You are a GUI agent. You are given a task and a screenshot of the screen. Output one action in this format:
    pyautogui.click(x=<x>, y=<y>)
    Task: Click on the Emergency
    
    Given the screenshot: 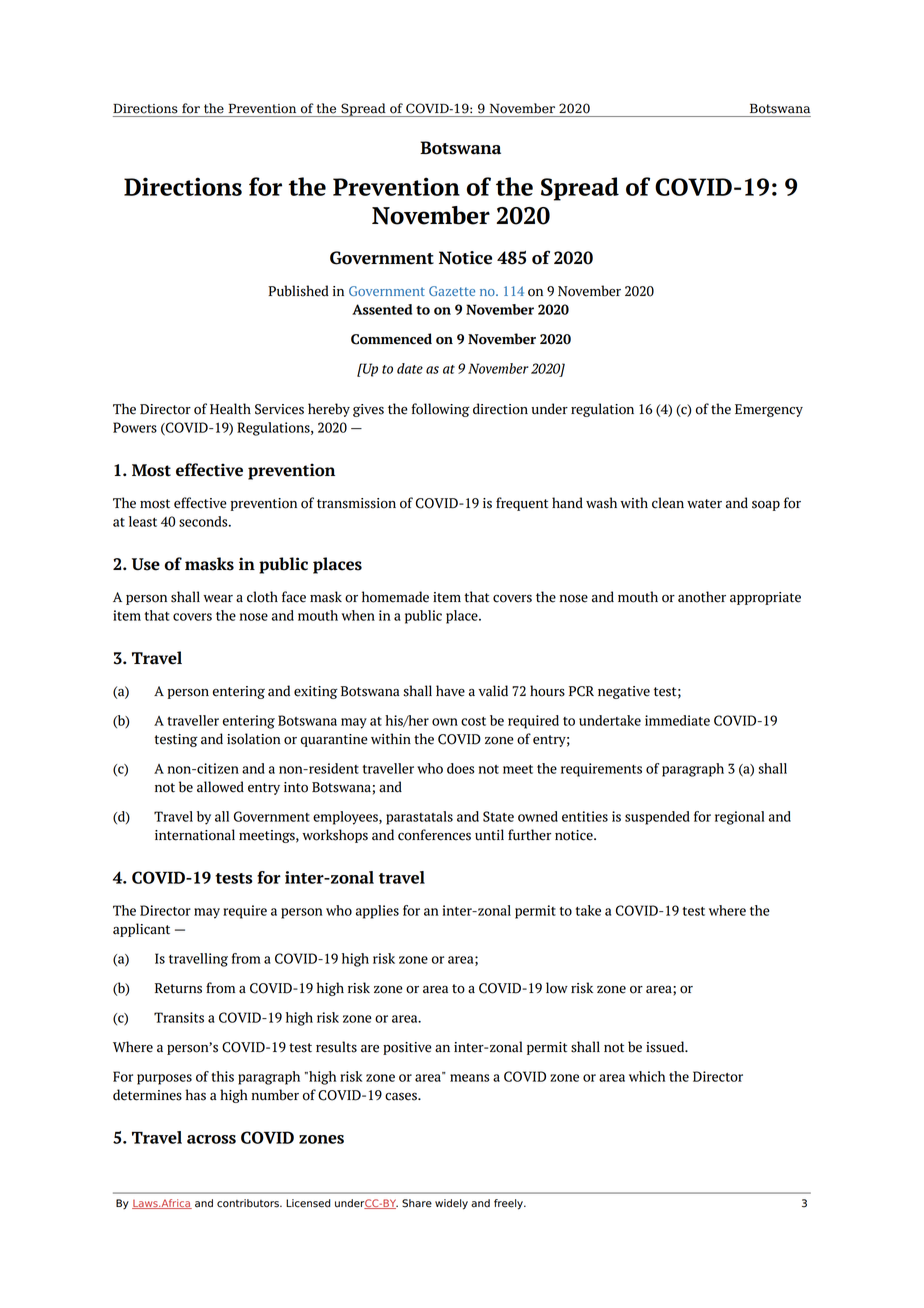 What is the action you would take?
    pyautogui.click(x=769, y=410)
